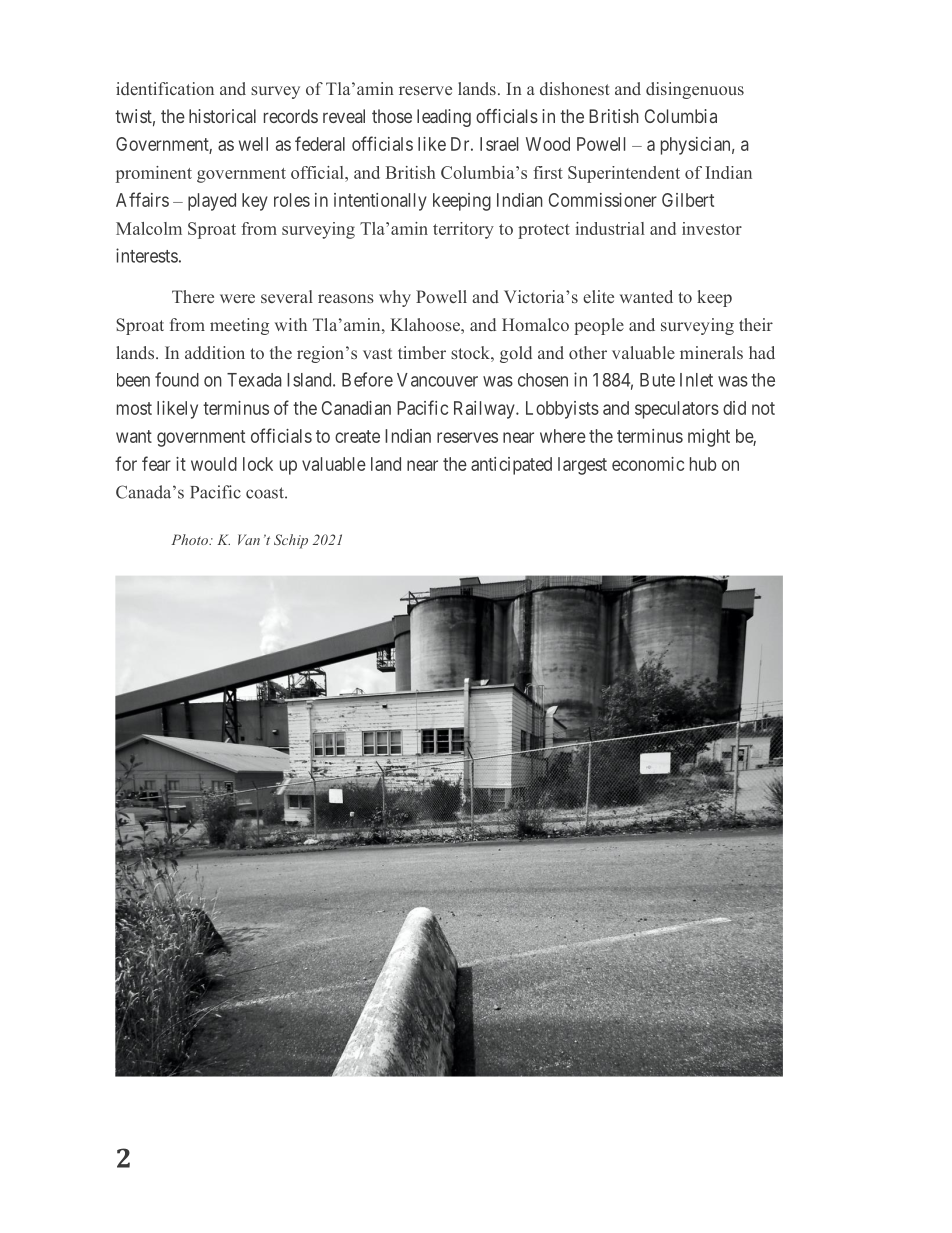  What do you see at coordinates (215, 352) in the screenshot?
I see `addition` at bounding box center [215, 352].
